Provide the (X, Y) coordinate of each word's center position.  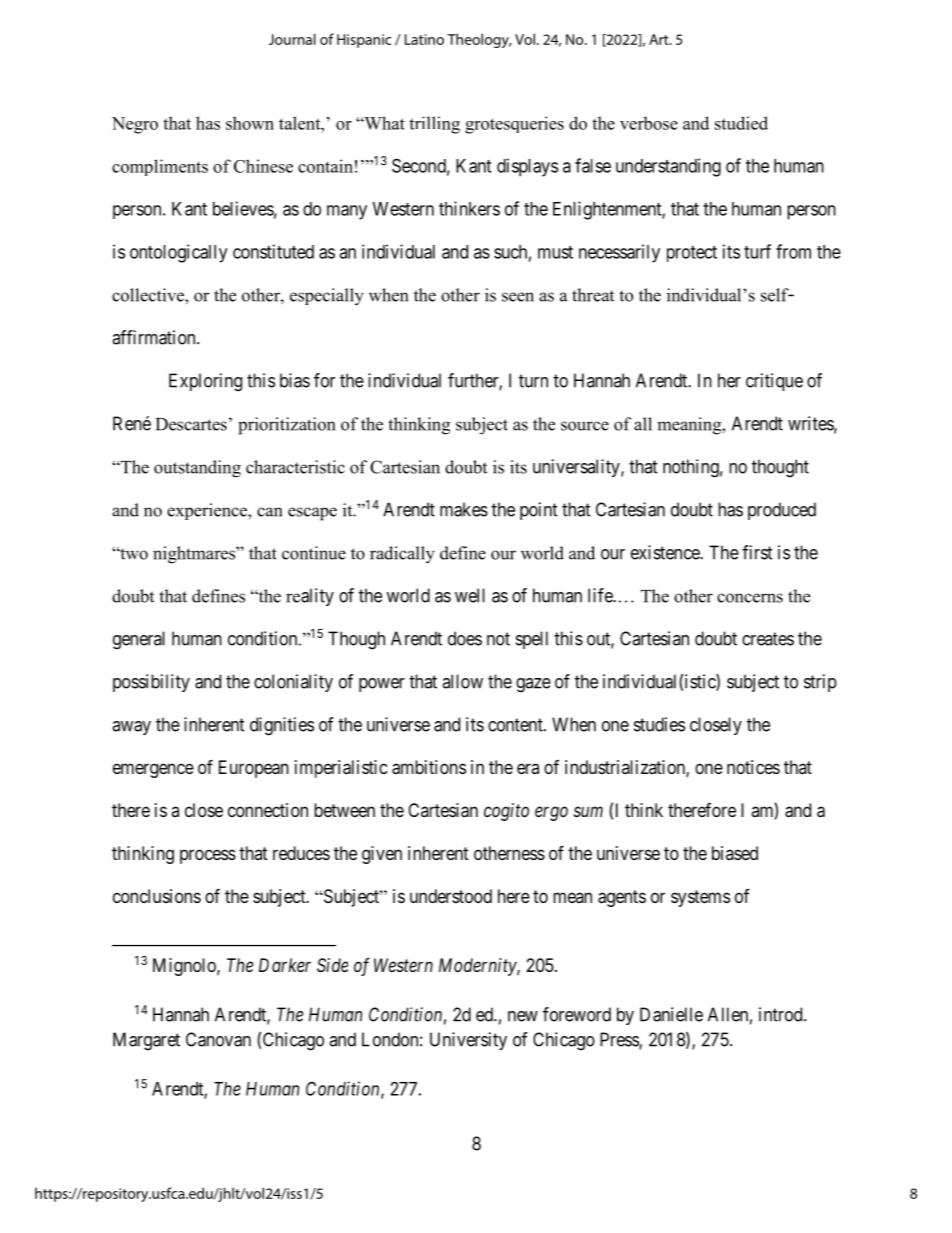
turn (533, 381)
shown (250, 123)
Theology (479, 40)
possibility (151, 683)
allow (462, 681)
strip (820, 683)
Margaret (146, 1041)
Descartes (191, 424)
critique (774, 382)
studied (741, 123)
